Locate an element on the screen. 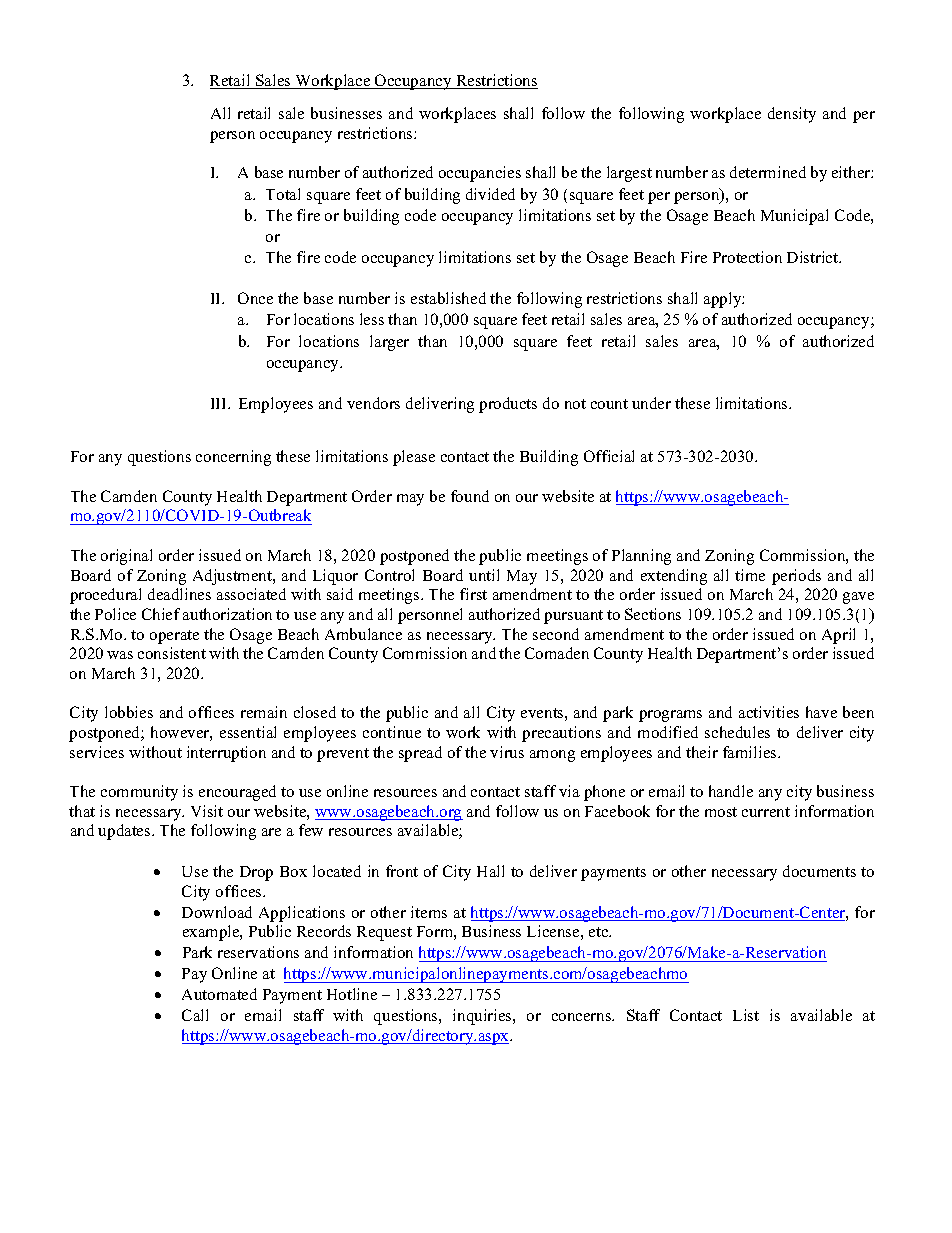  determined is located at coordinates (768, 172).
